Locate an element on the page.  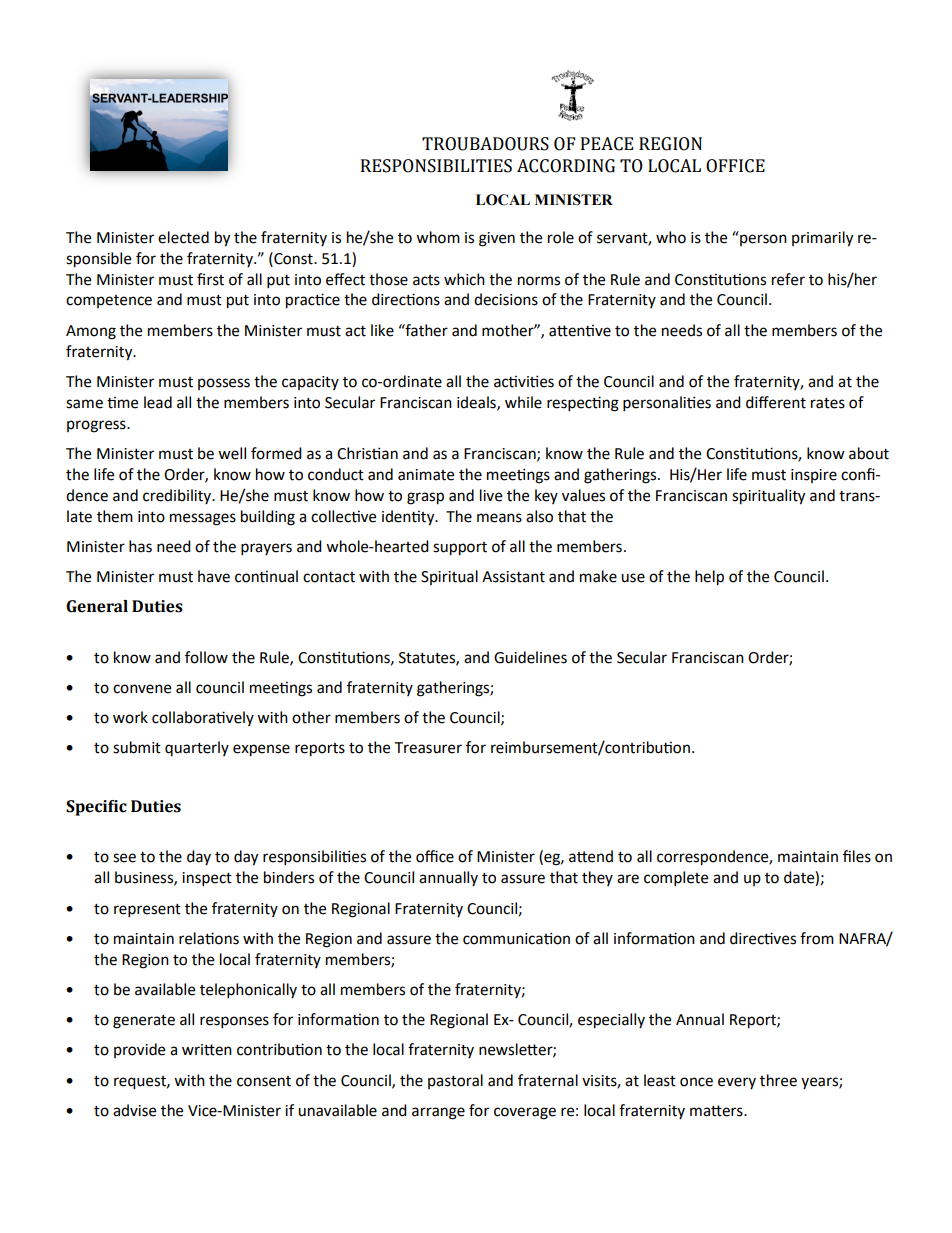
Treasurer is located at coordinates (428, 748).
